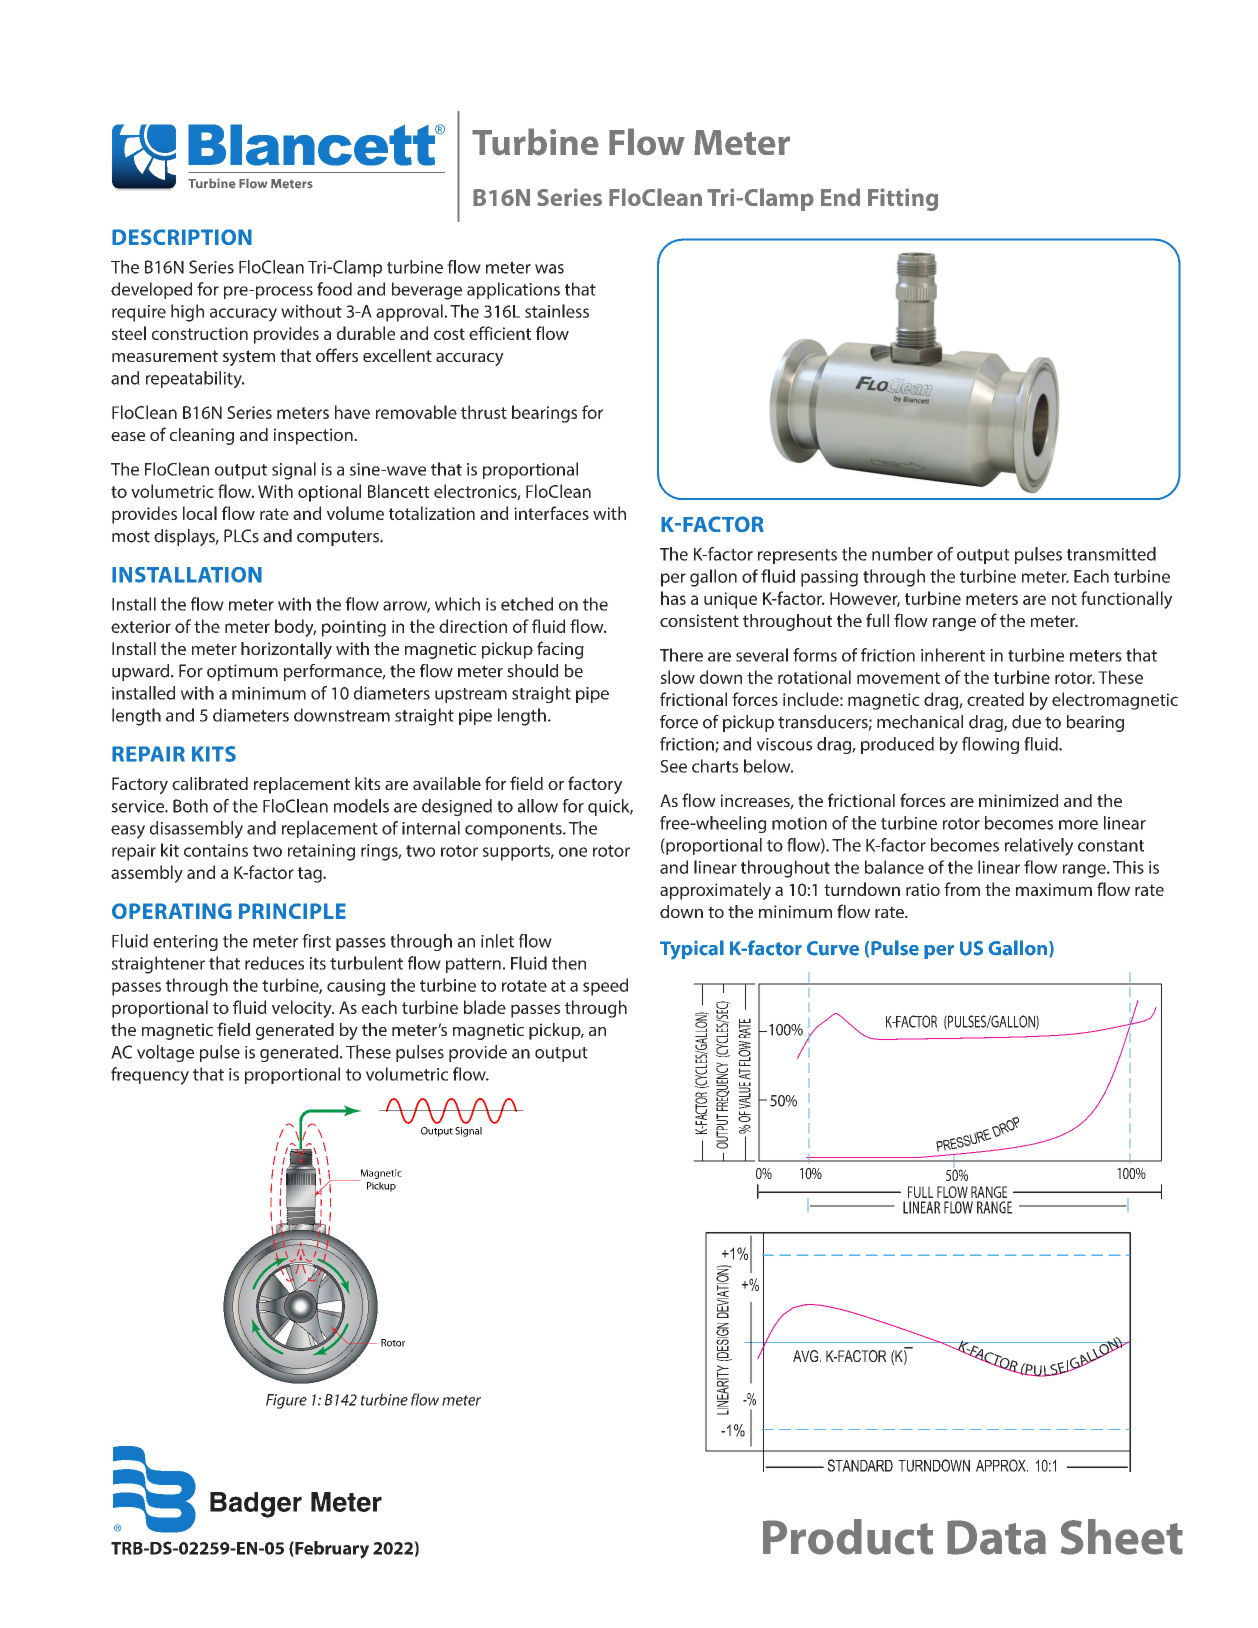 The image size is (1258, 1628). Describe the element at coordinates (286, 1401) in the screenshot. I see `Figure` at that location.
